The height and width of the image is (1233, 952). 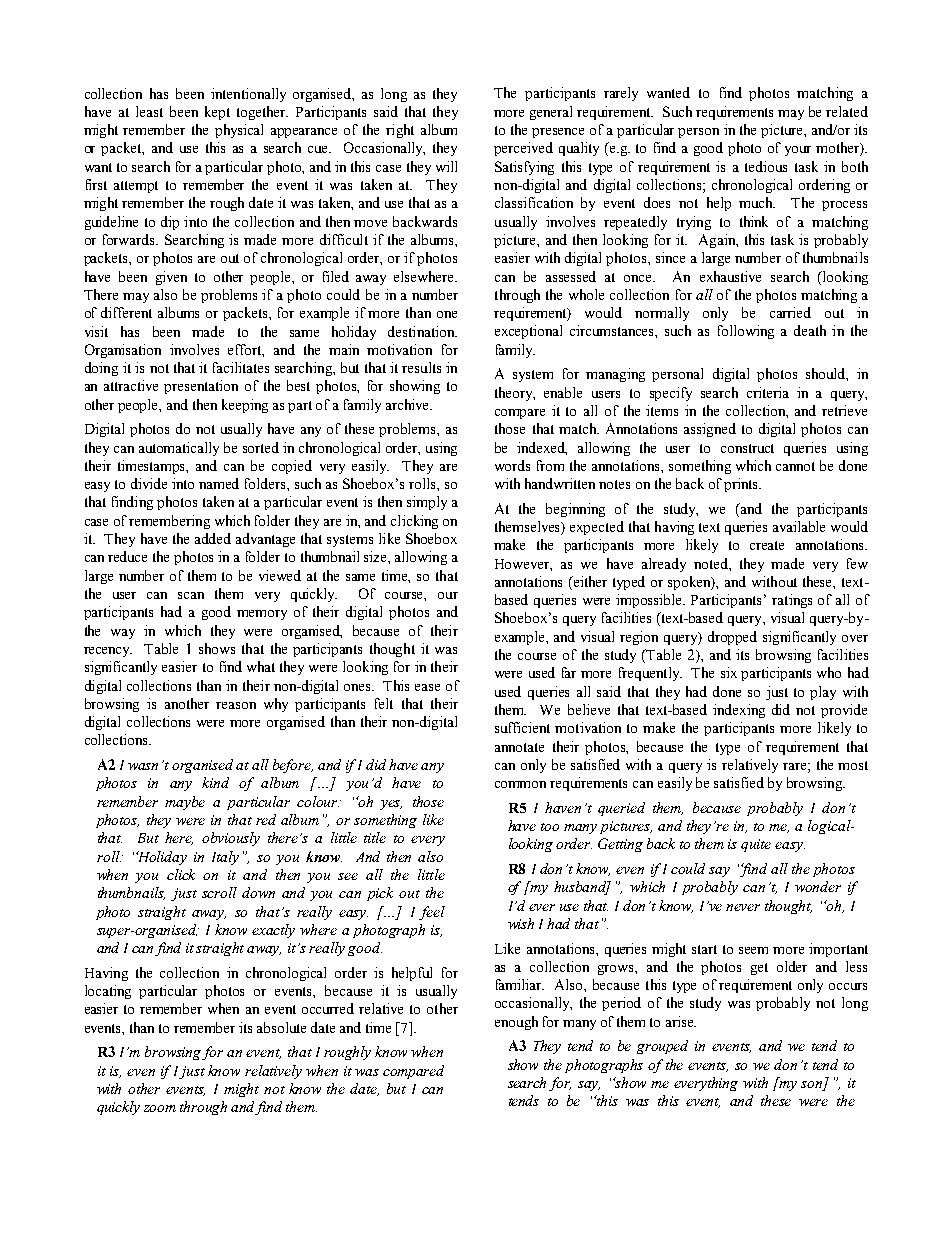 I want to click on indexing, so click(x=739, y=711).
